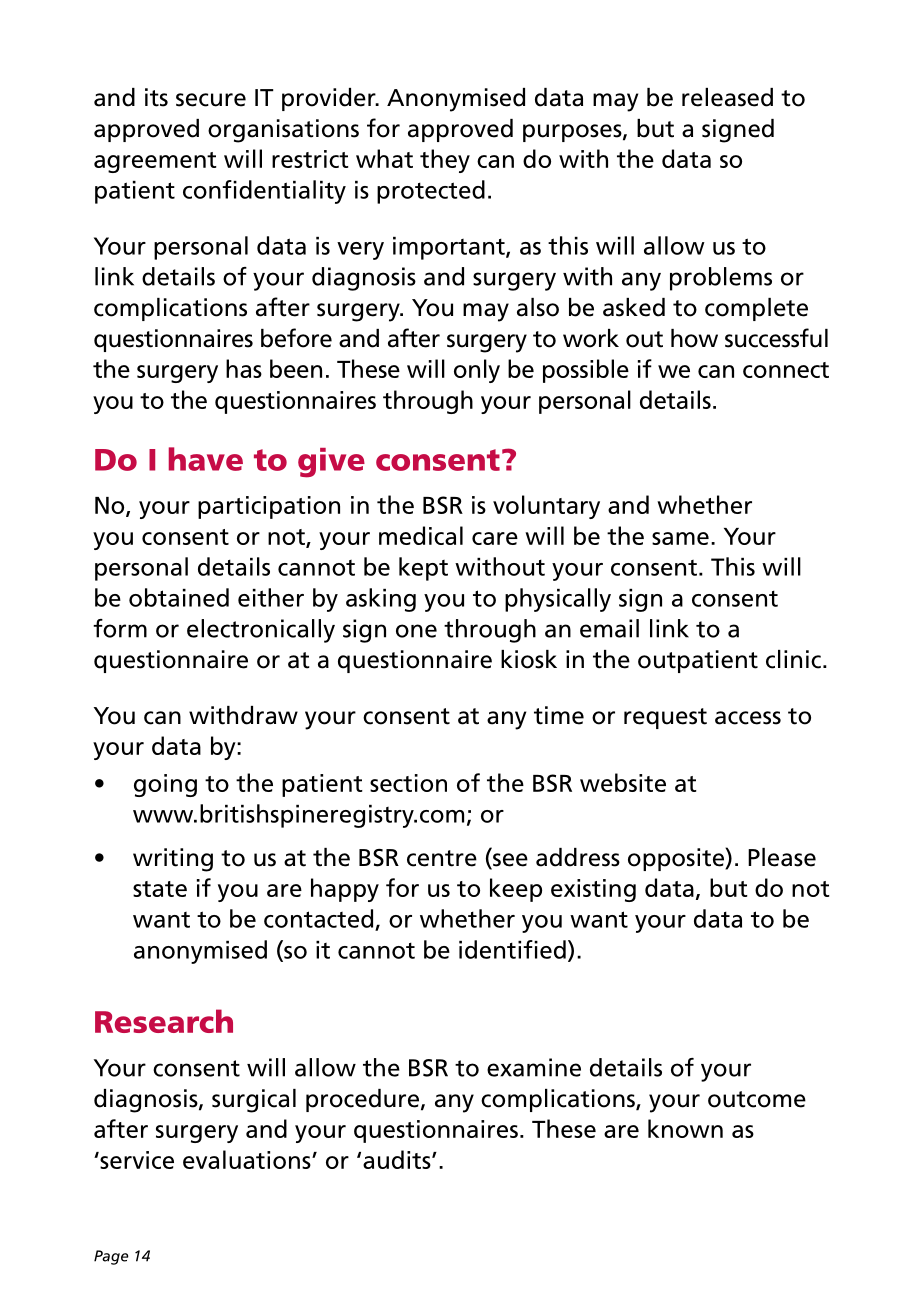 This image has width=924, height=1311. Describe the element at coordinates (206, 459) in the image. I see `have` at that location.
